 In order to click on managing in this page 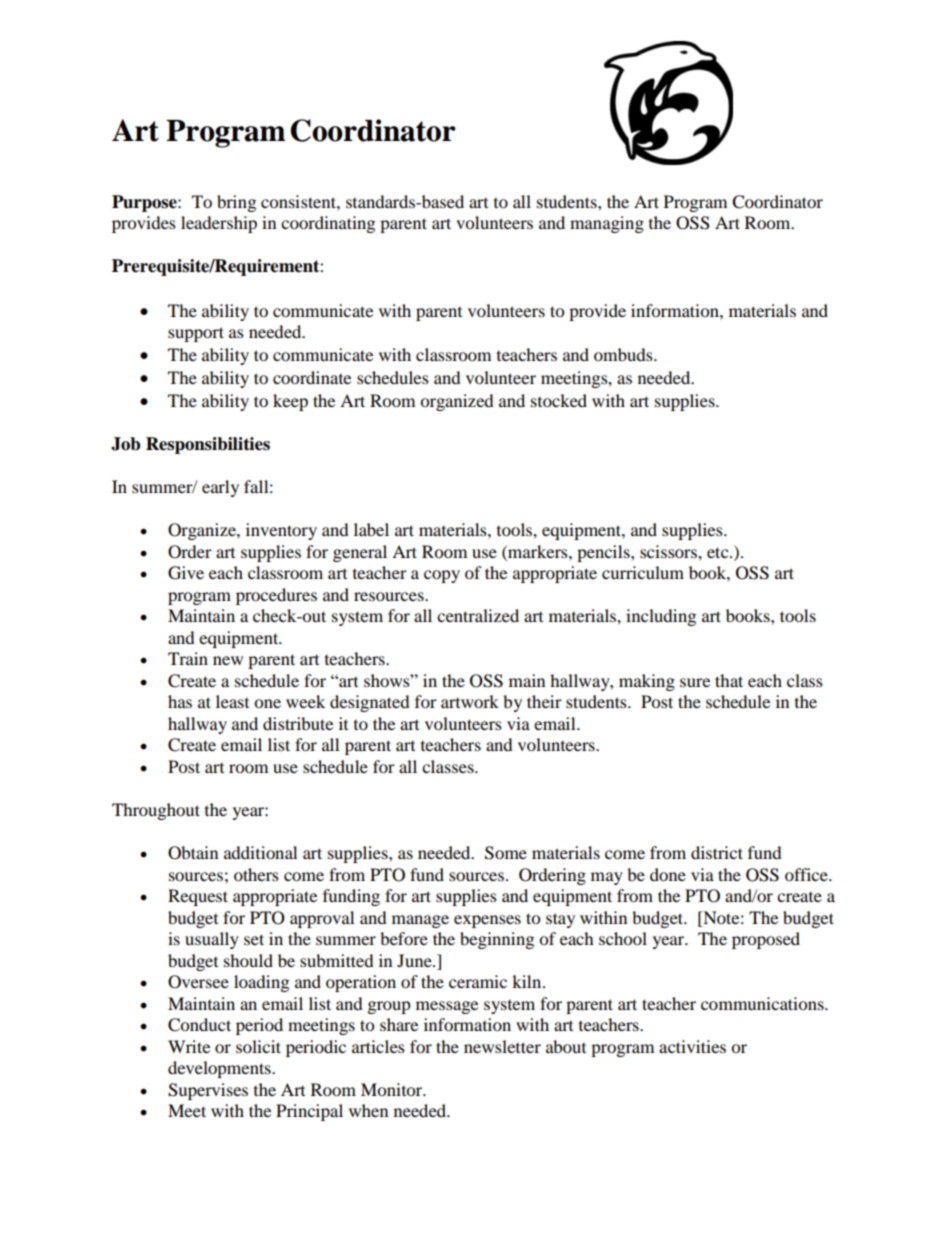, I will do `click(607, 224)`.
